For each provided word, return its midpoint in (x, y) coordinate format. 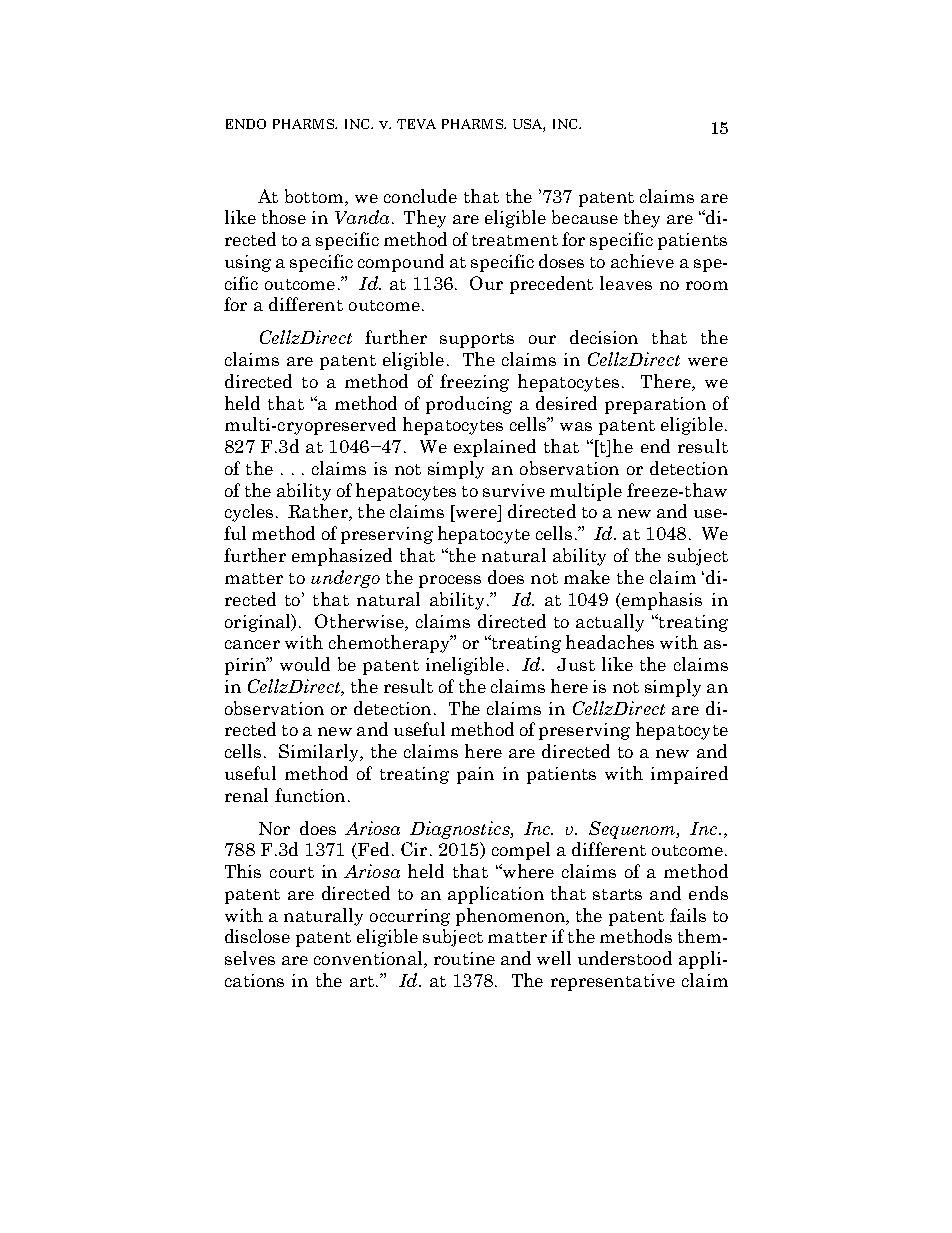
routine (464, 958)
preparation (655, 405)
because (585, 217)
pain (475, 775)
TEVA (416, 124)
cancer (252, 644)
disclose (257, 936)
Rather (319, 512)
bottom (315, 196)
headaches (610, 642)
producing (469, 405)
